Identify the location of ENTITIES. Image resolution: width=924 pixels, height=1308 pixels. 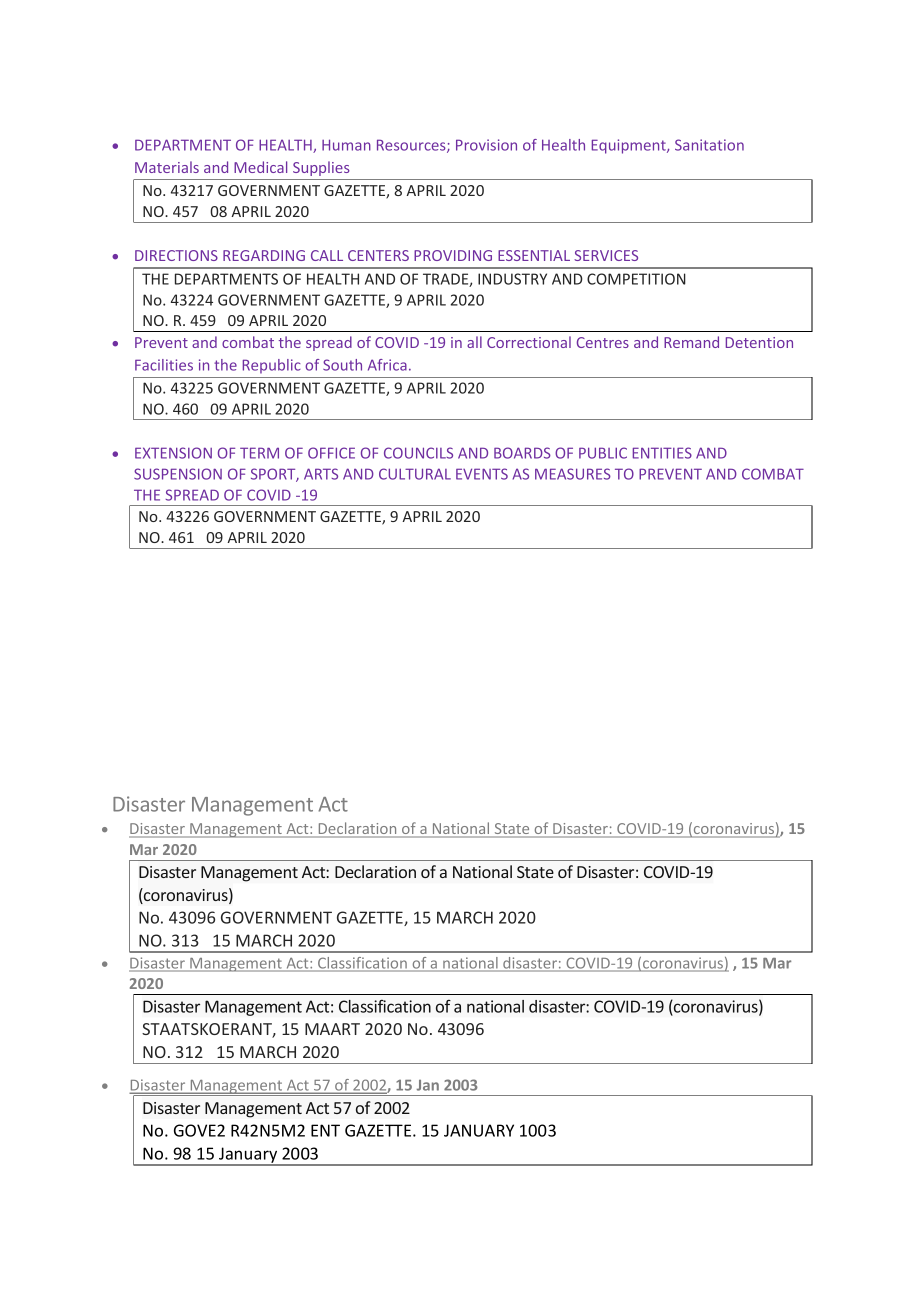
(662, 453).
